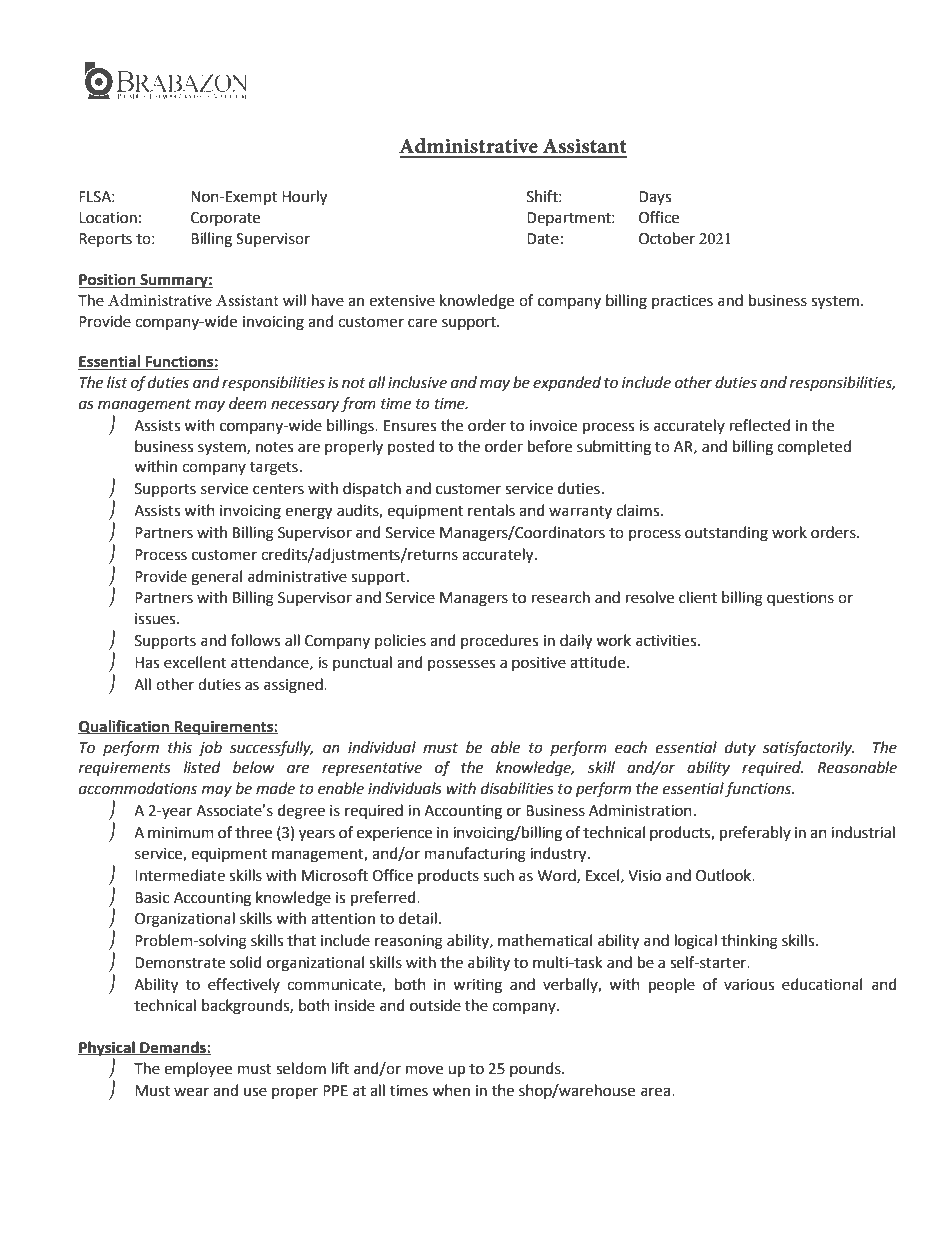  Describe the element at coordinates (800, 599) in the page. I see `questions` at that location.
